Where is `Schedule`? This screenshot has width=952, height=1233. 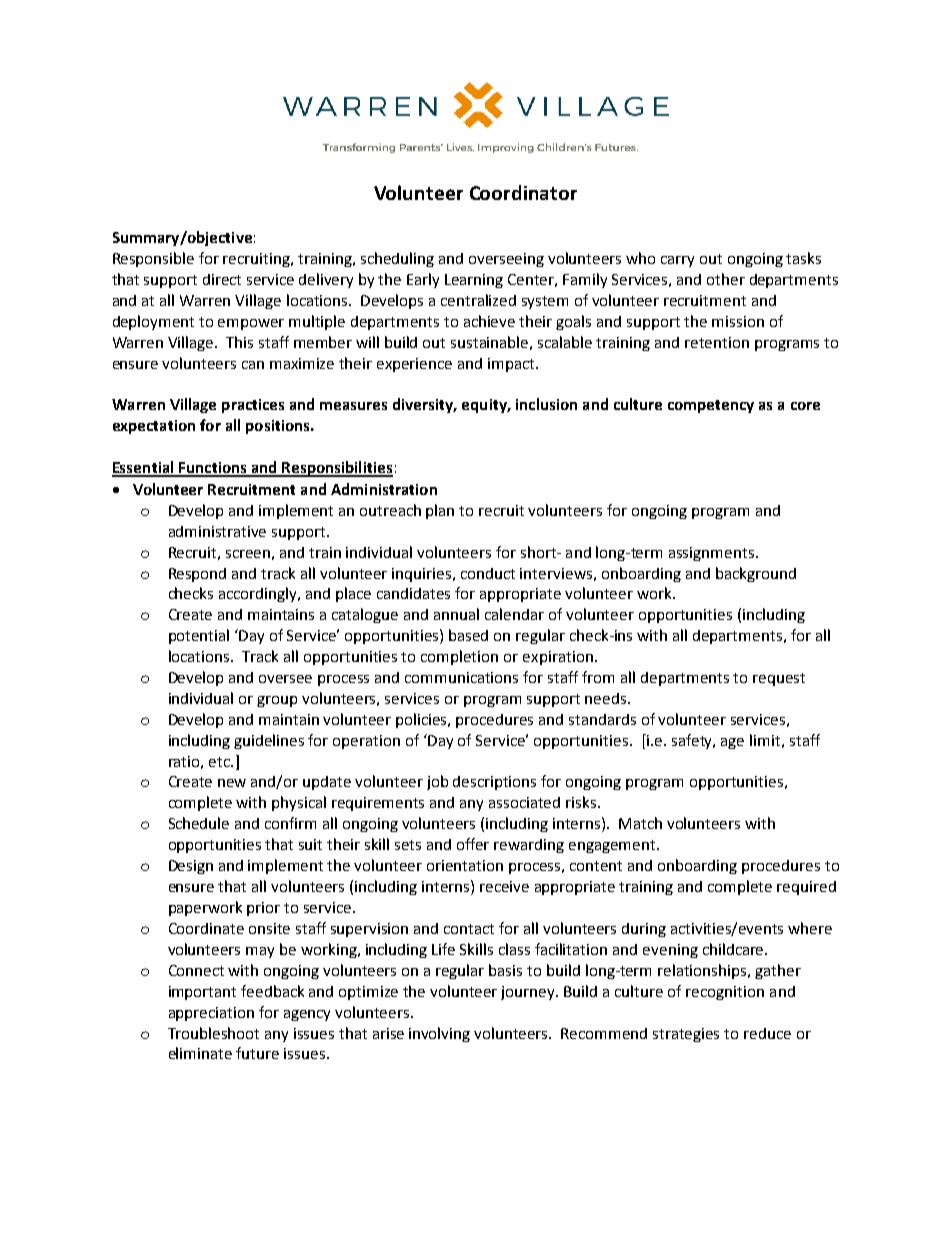 Schedule is located at coordinates (199, 823).
